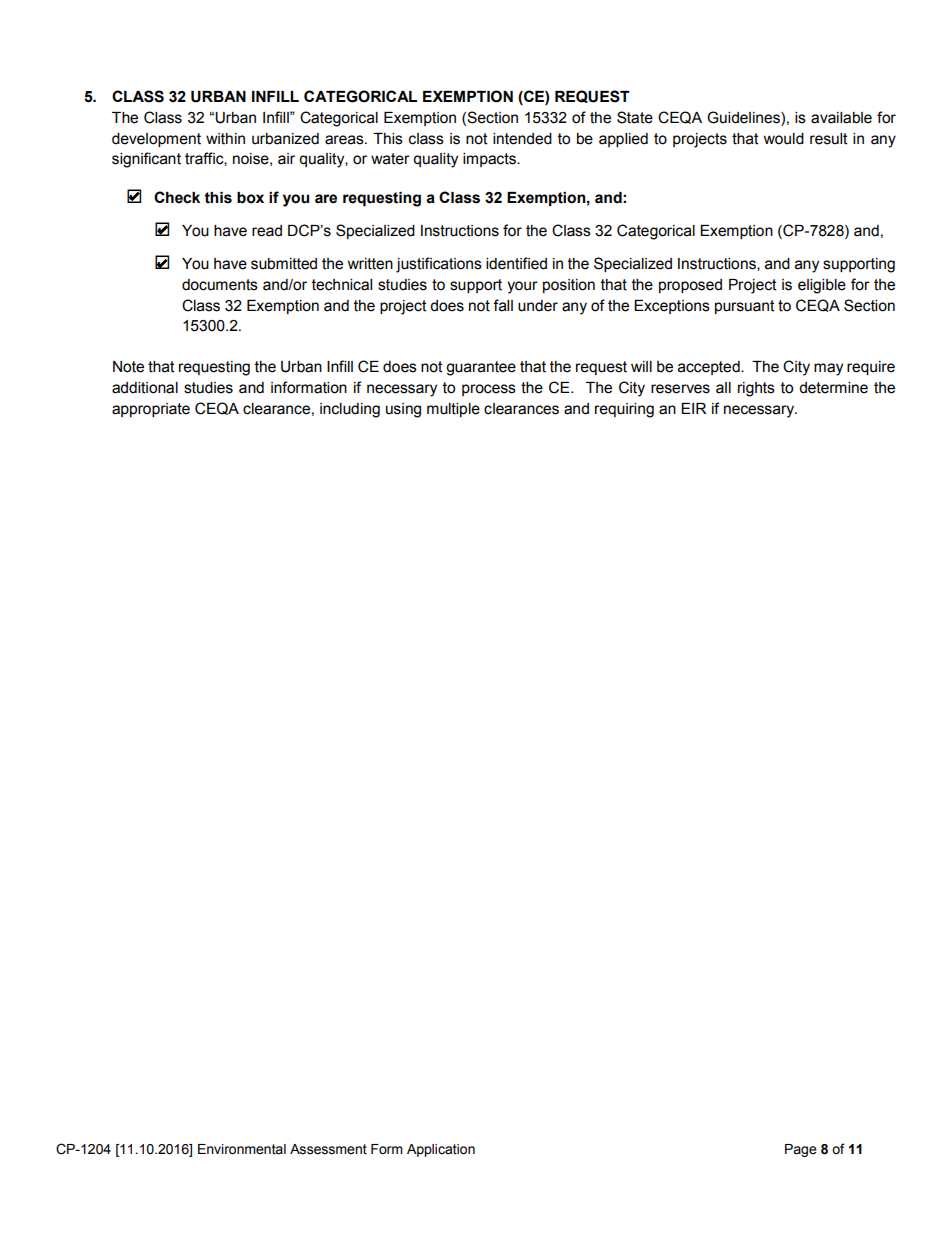  What do you see at coordinates (490, 160) in the document?
I see `impacts` at bounding box center [490, 160].
